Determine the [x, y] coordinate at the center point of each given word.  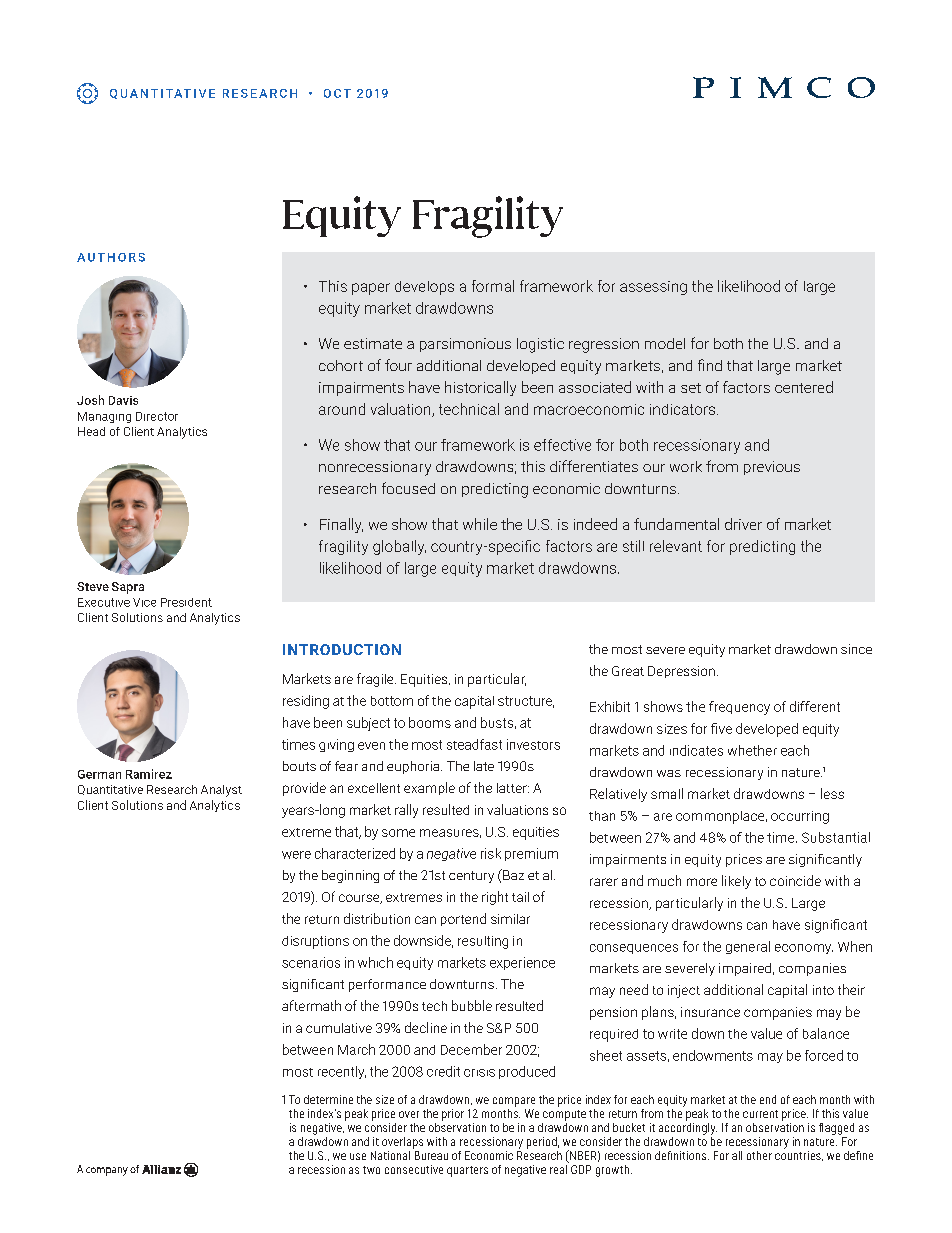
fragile [376, 680]
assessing [653, 288]
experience [522, 963]
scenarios [311, 962]
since [856, 649]
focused [408, 488]
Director [157, 416]
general [748, 947]
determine [328, 1099]
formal [493, 286]
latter [513, 788]
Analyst [221, 791]
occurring [800, 817]
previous [772, 468]
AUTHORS [111, 257]
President [186, 602]
